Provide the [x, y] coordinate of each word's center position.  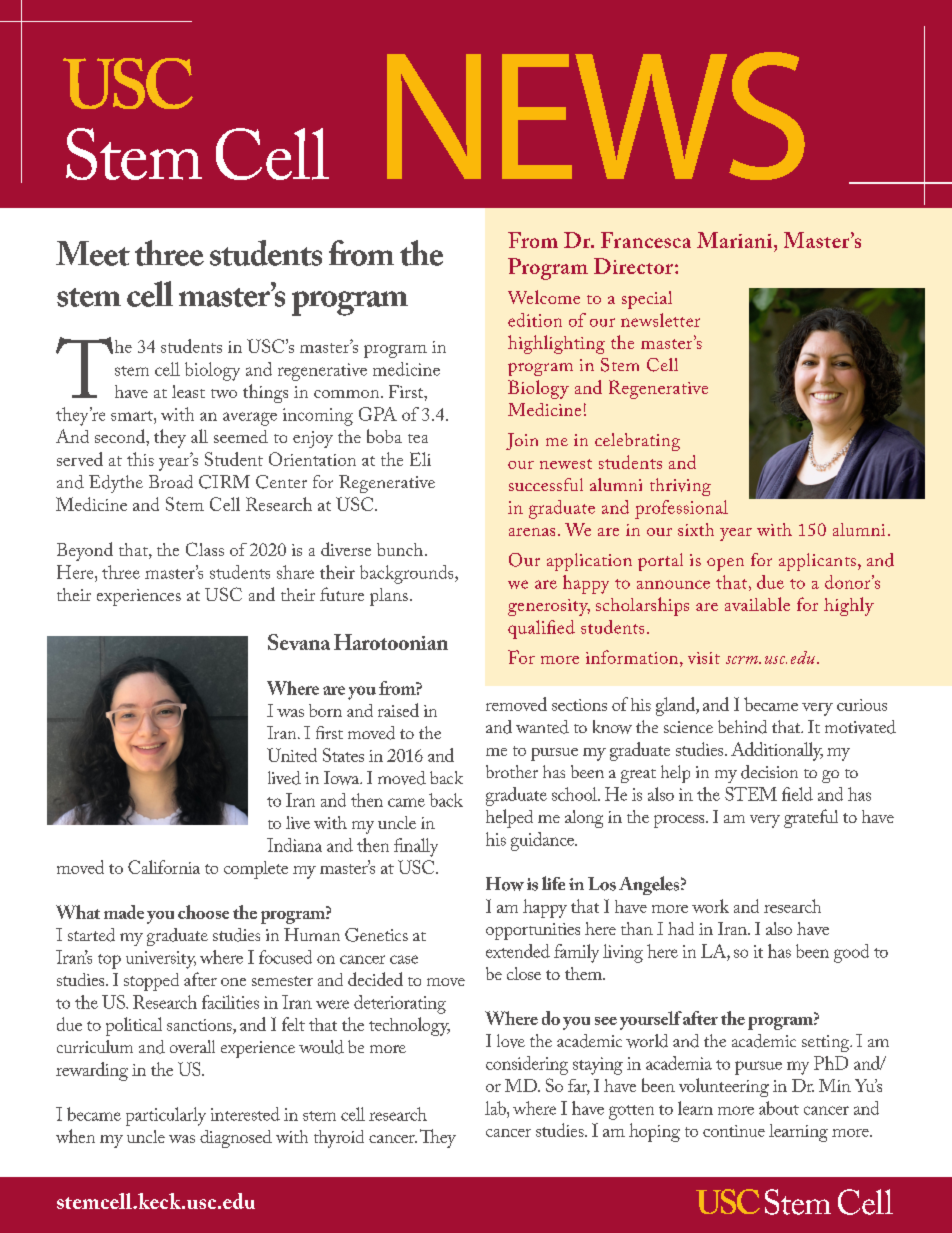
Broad [171, 482]
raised [398, 710]
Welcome [544, 297]
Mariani [736, 240]
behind [742, 727]
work [710, 906]
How [505, 884]
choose [203, 912]
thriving [680, 487]
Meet [93, 253]
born [325, 710]
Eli [420, 459]
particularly [166, 1116]
